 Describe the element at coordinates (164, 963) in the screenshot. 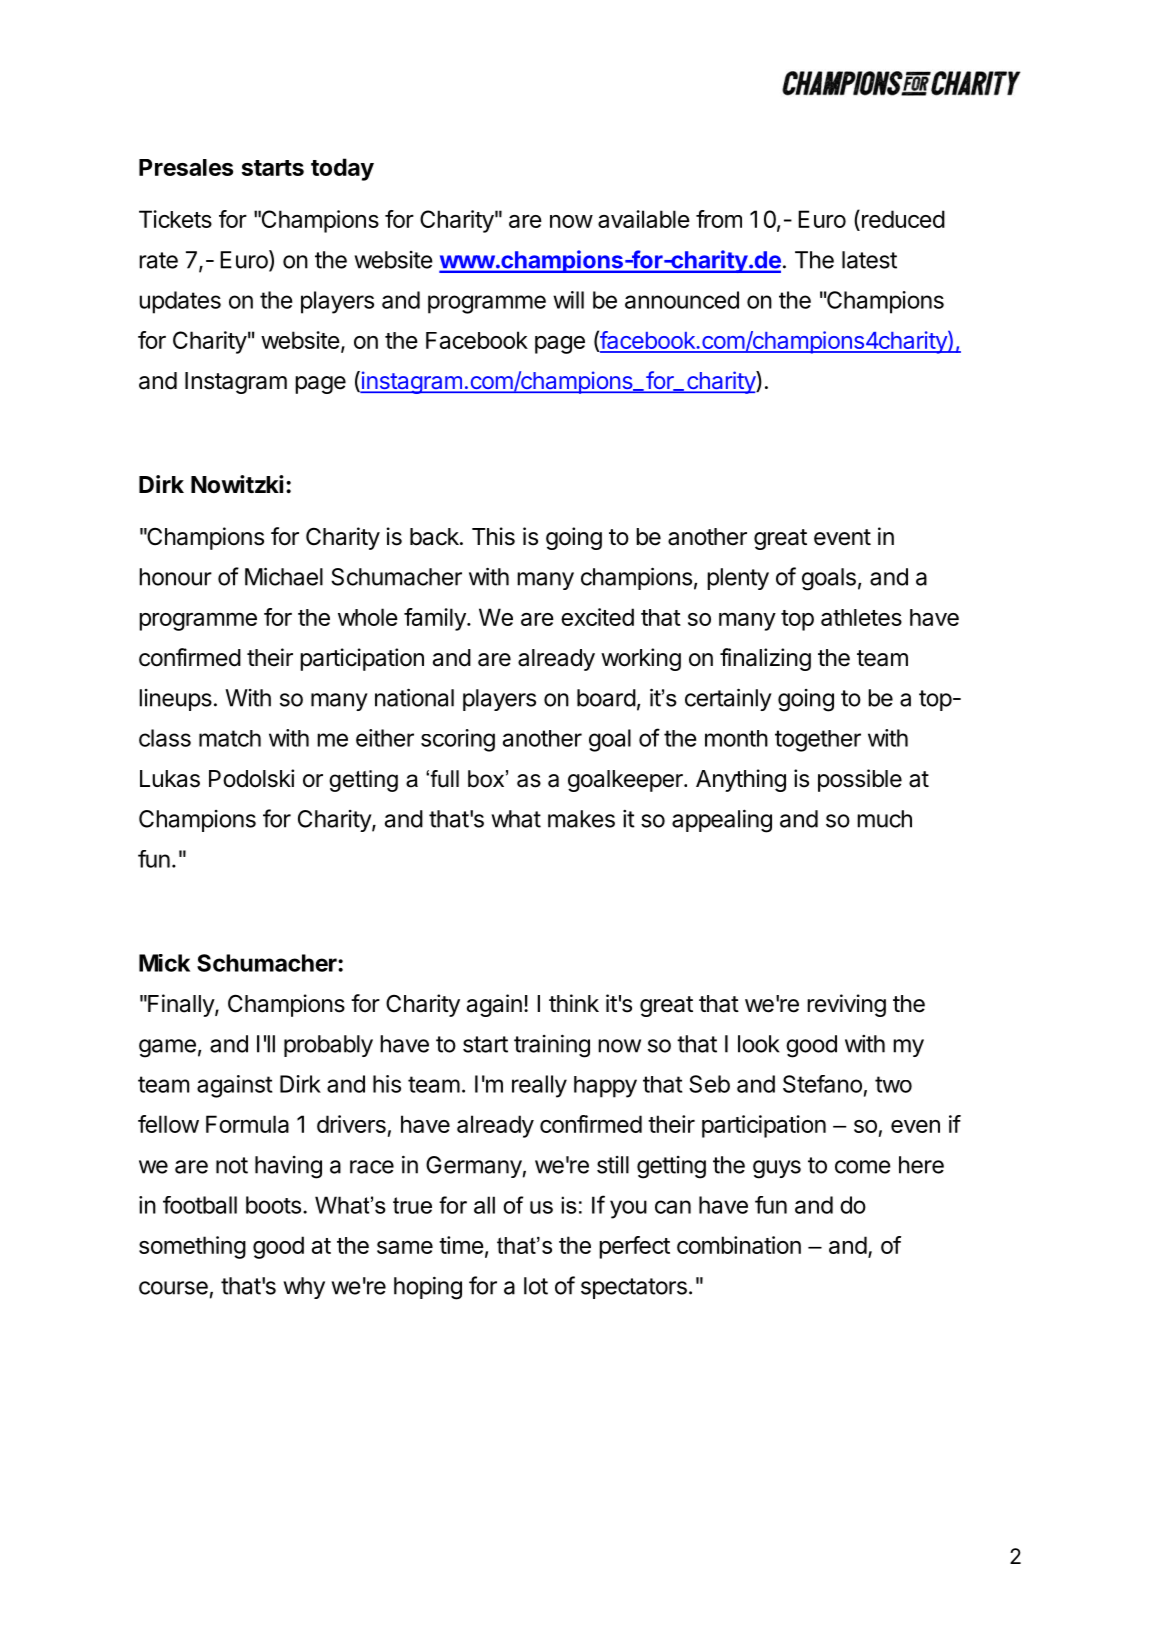

I see `Mick` at that location.
